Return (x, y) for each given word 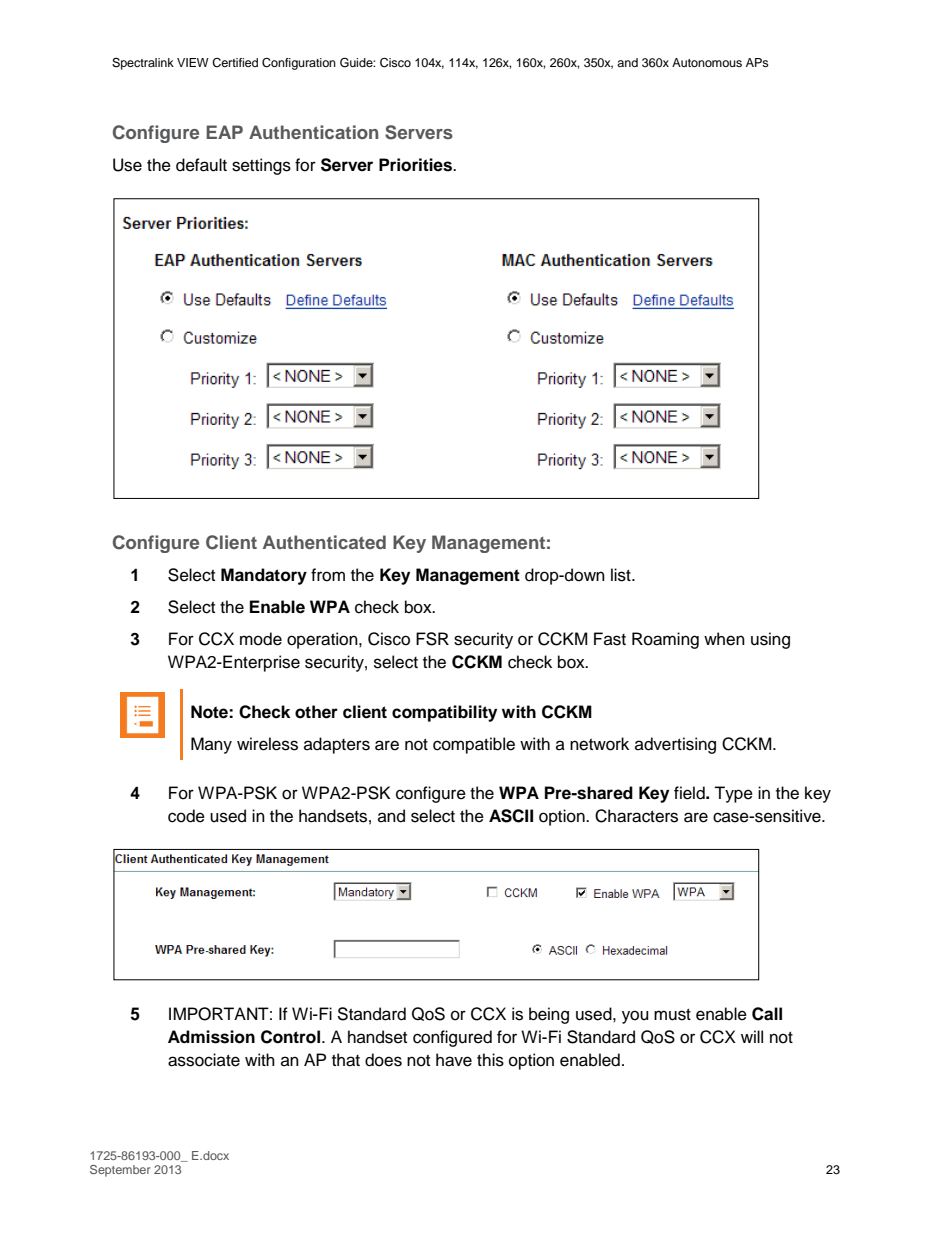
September (120, 1171)
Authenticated (324, 542)
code (186, 816)
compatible (474, 745)
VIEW (193, 62)
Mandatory (264, 576)
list (622, 575)
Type (733, 794)
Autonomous (707, 62)
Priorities (417, 165)
